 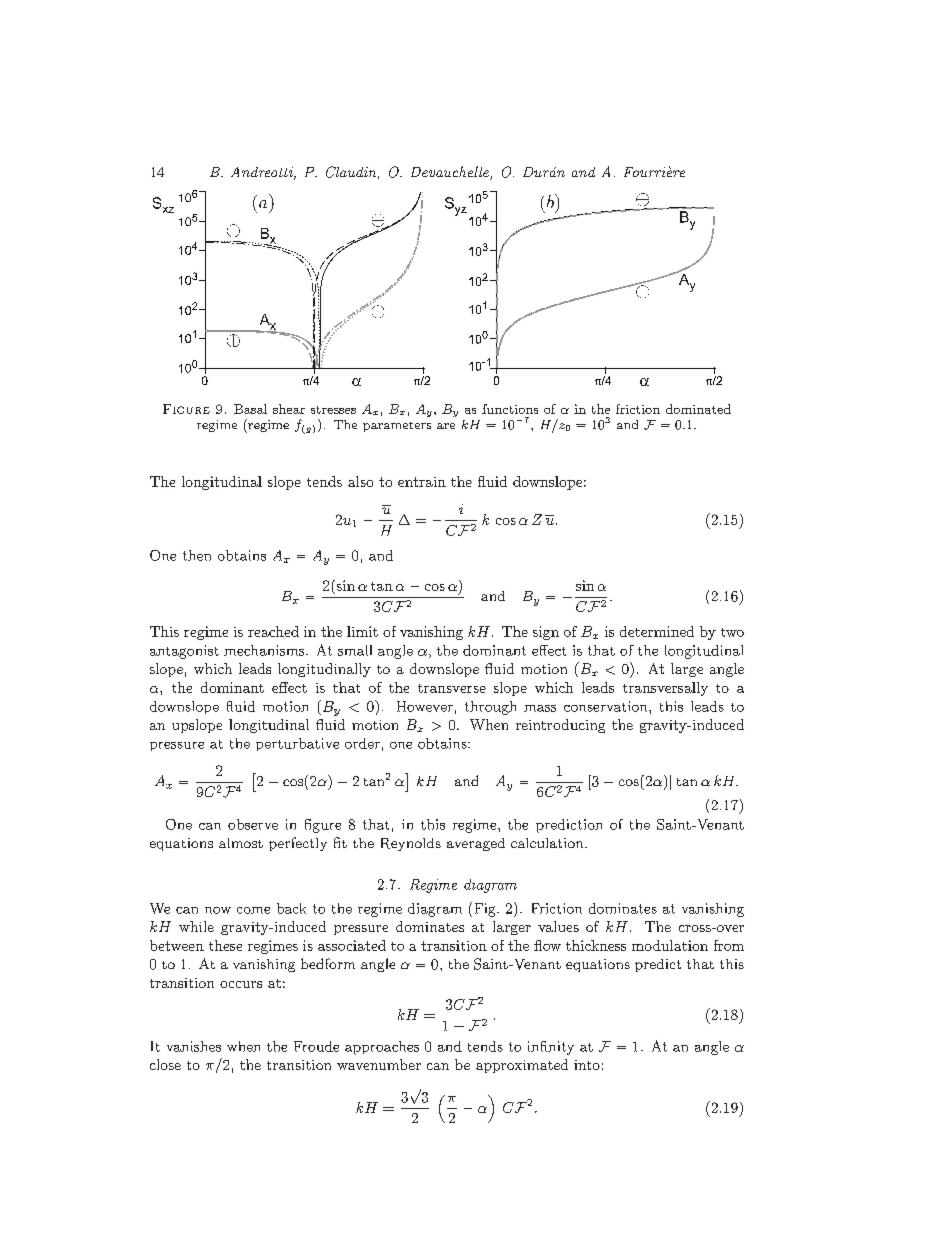 What do you see at coordinates (197, 555) in the screenshot?
I see `then` at bounding box center [197, 555].
